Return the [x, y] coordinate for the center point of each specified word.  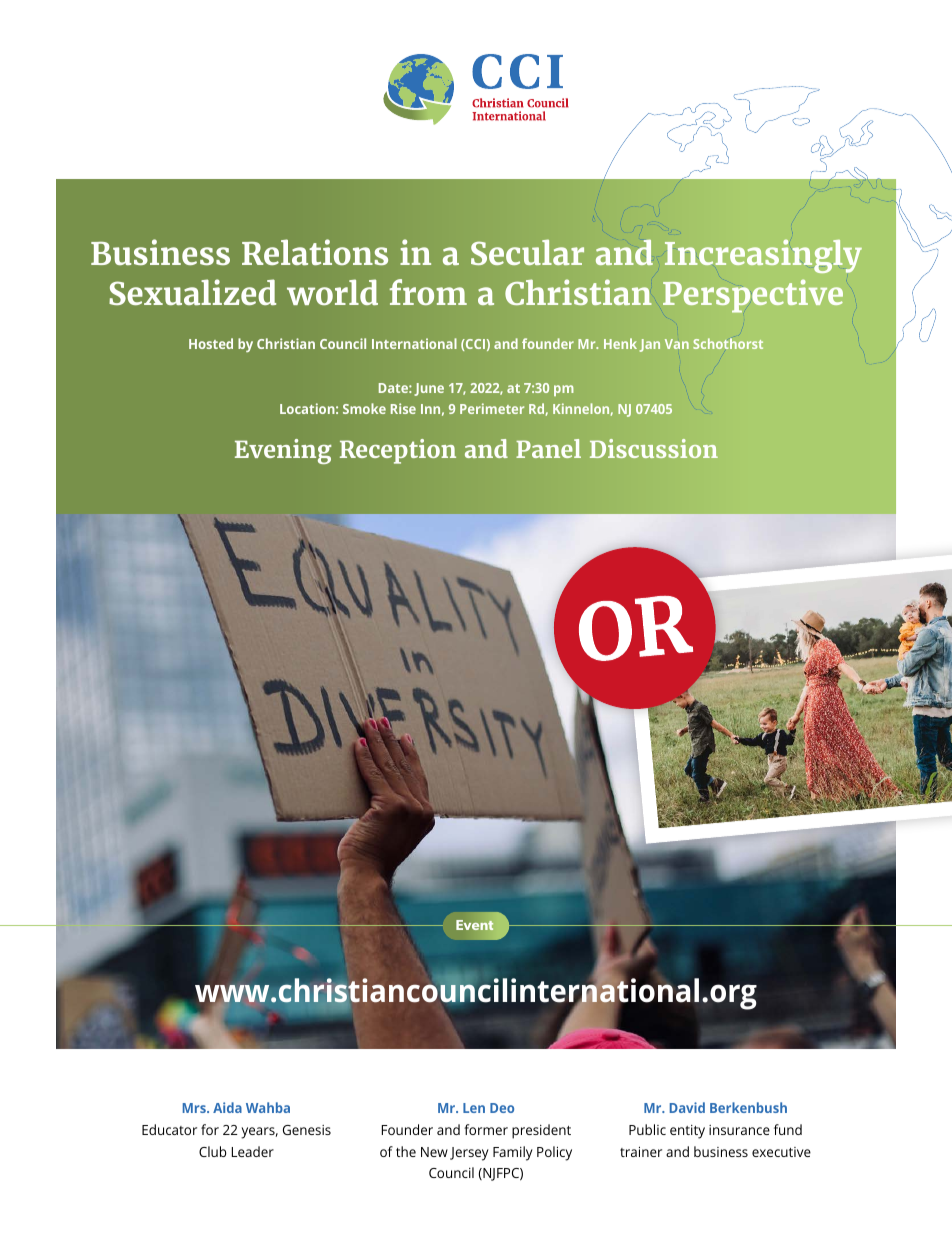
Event [475, 925]
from [428, 292]
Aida [227, 1107]
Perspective [753, 296]
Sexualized [192, 292]
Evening [283, 451]
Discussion [654, 448]
